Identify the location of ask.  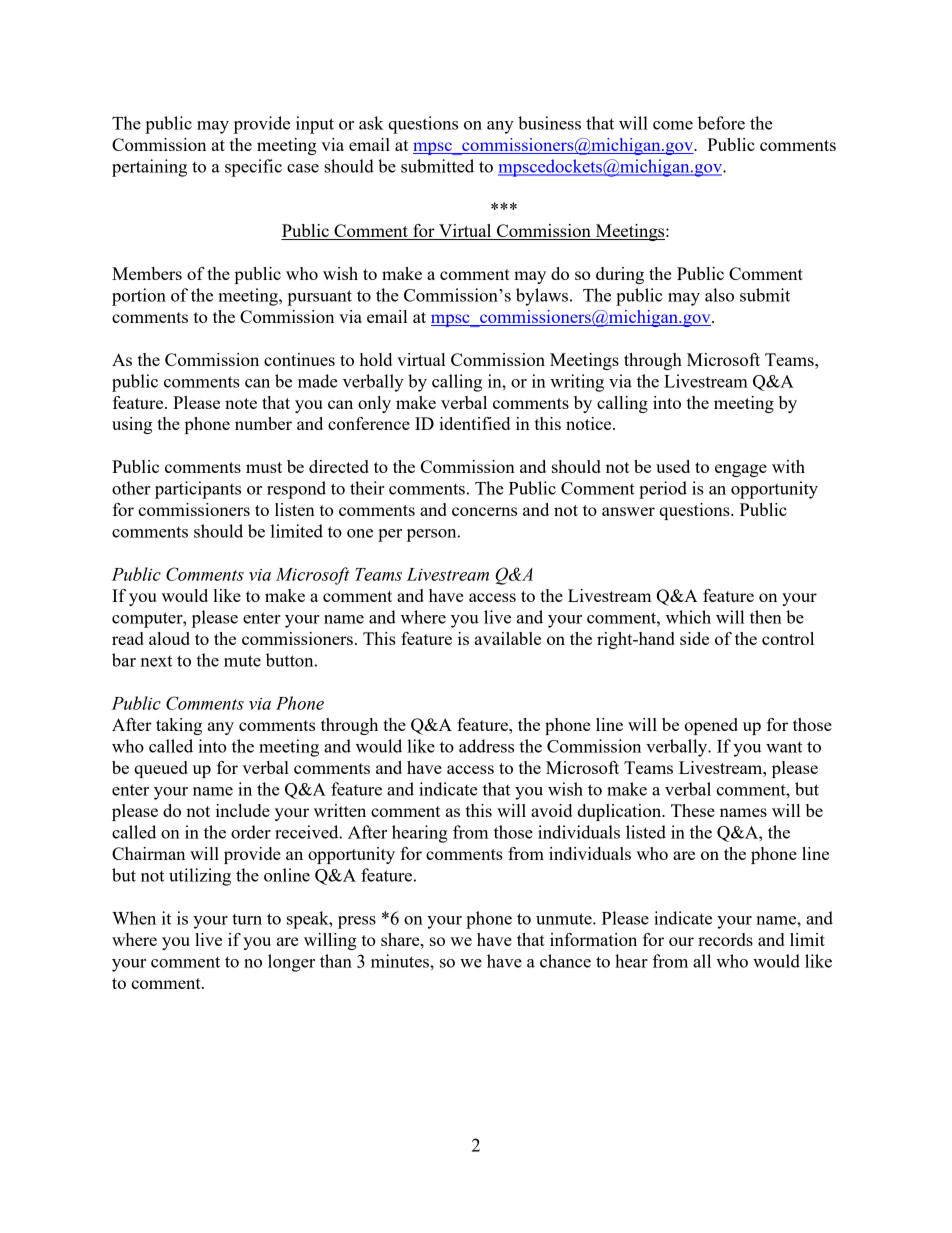
(371, 123).
